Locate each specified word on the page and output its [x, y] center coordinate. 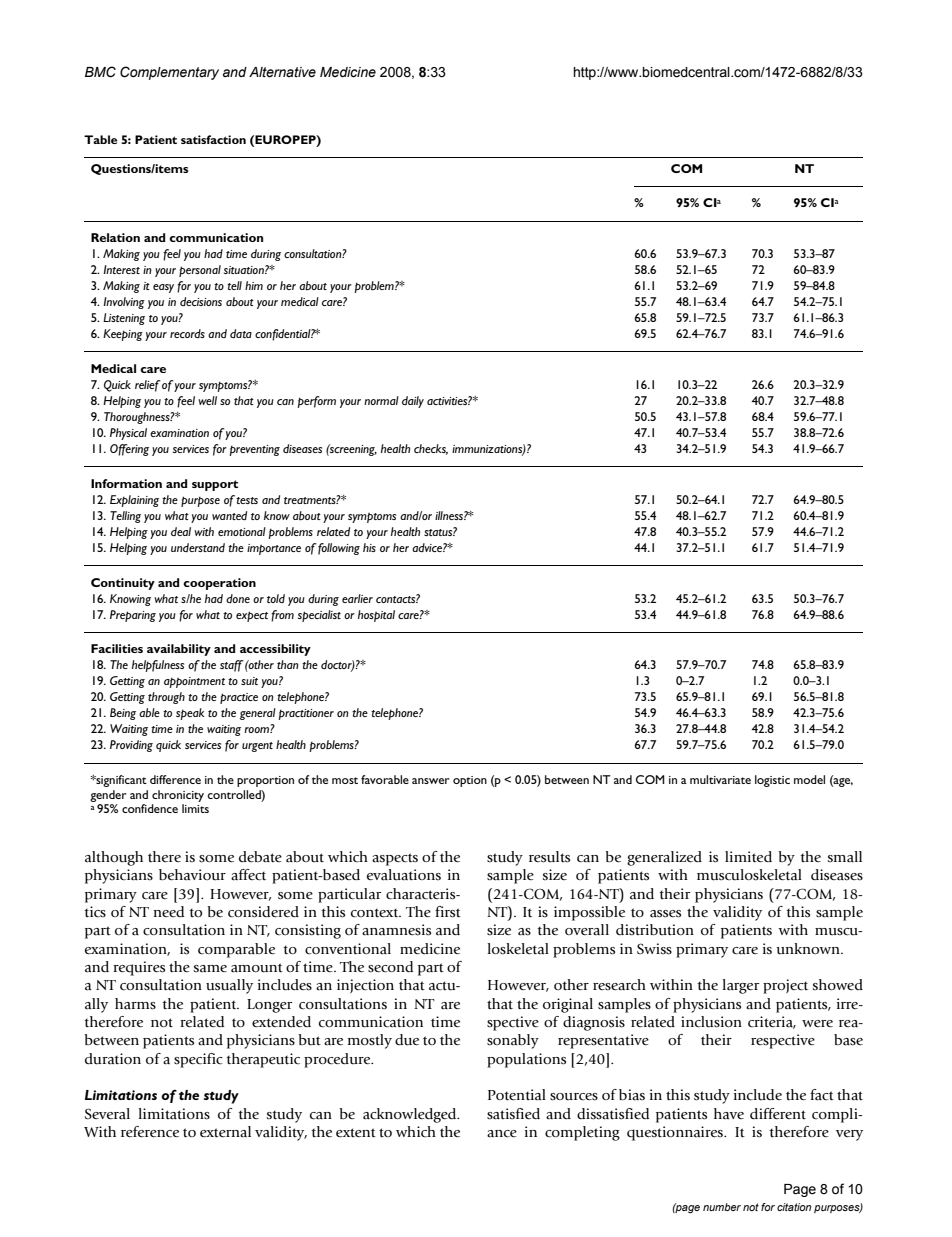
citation [794, 1207]
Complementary [169, 73]
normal [381, 400]
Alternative [282, 72]
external [225, 1132]
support [215, 485]
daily [413, 402]
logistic [772, 781]
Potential [517, 1095]
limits [195, 808]
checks [431, 449]
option [470, 781]
